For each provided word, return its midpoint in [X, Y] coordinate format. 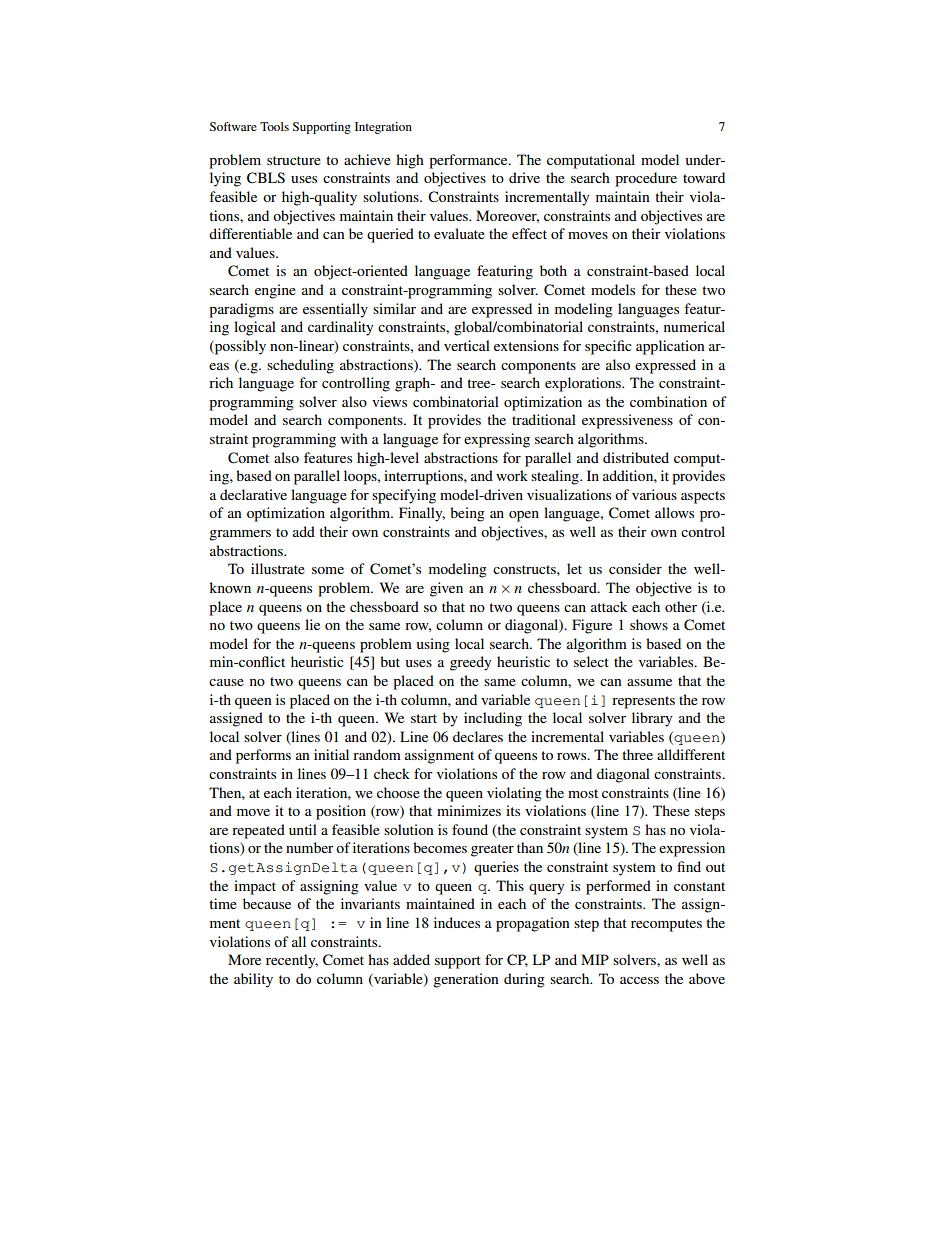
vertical [467, 345]
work [512, 475]
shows [649, 624]
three [637, 754]
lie [312, 624]
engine [275, 291]
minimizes [469, 810]
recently [292, 961]
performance [469, 161]
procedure [646, 179]
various [654, 494]
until [303, 829]
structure [294, 160]
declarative [253, 494]
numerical [694, 326]
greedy [470, 663]
